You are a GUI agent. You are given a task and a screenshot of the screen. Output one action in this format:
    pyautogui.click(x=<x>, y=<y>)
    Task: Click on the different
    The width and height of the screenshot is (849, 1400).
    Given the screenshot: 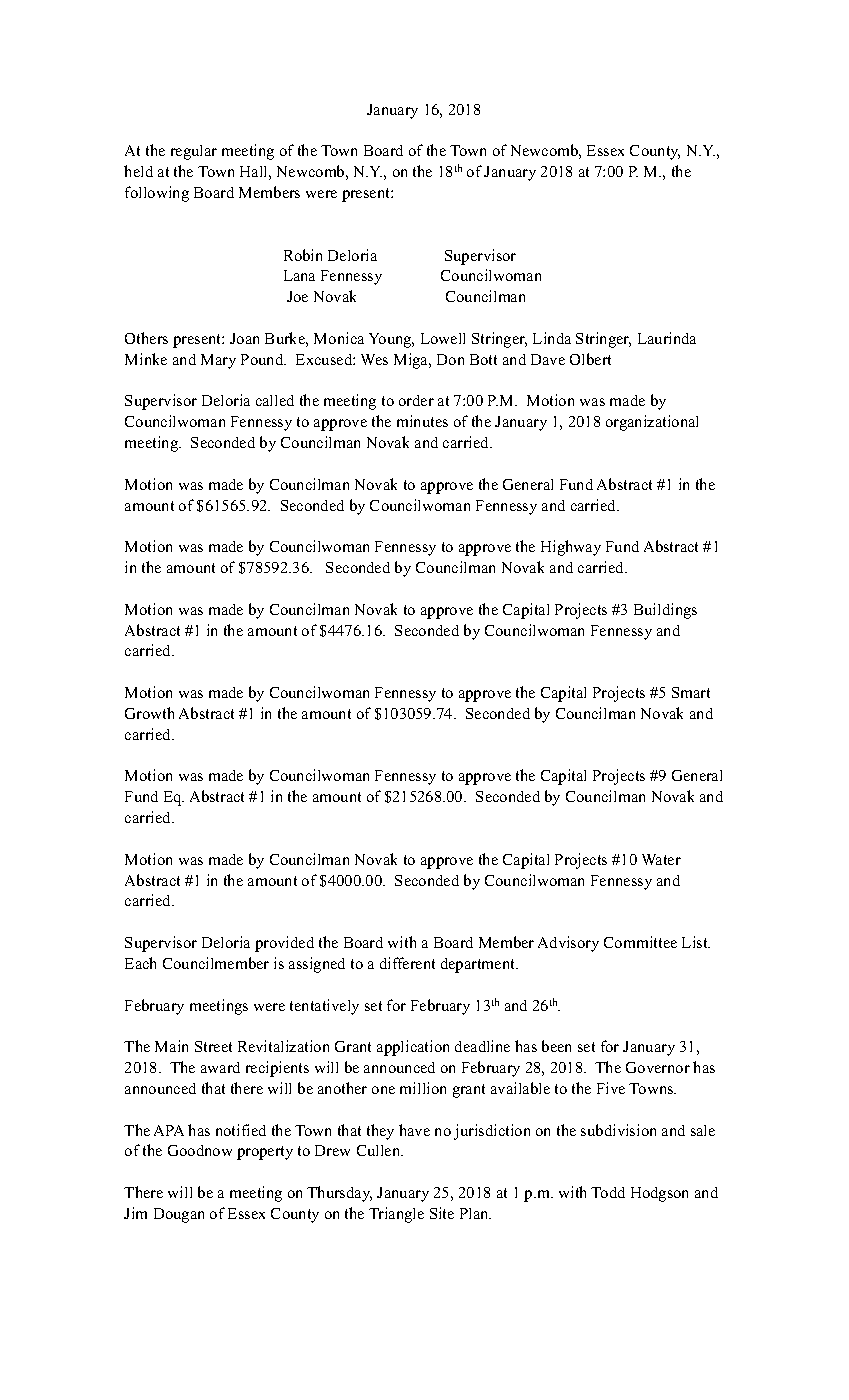 What is the action you would take?
    pyautogui.click(x=407, y=963)
